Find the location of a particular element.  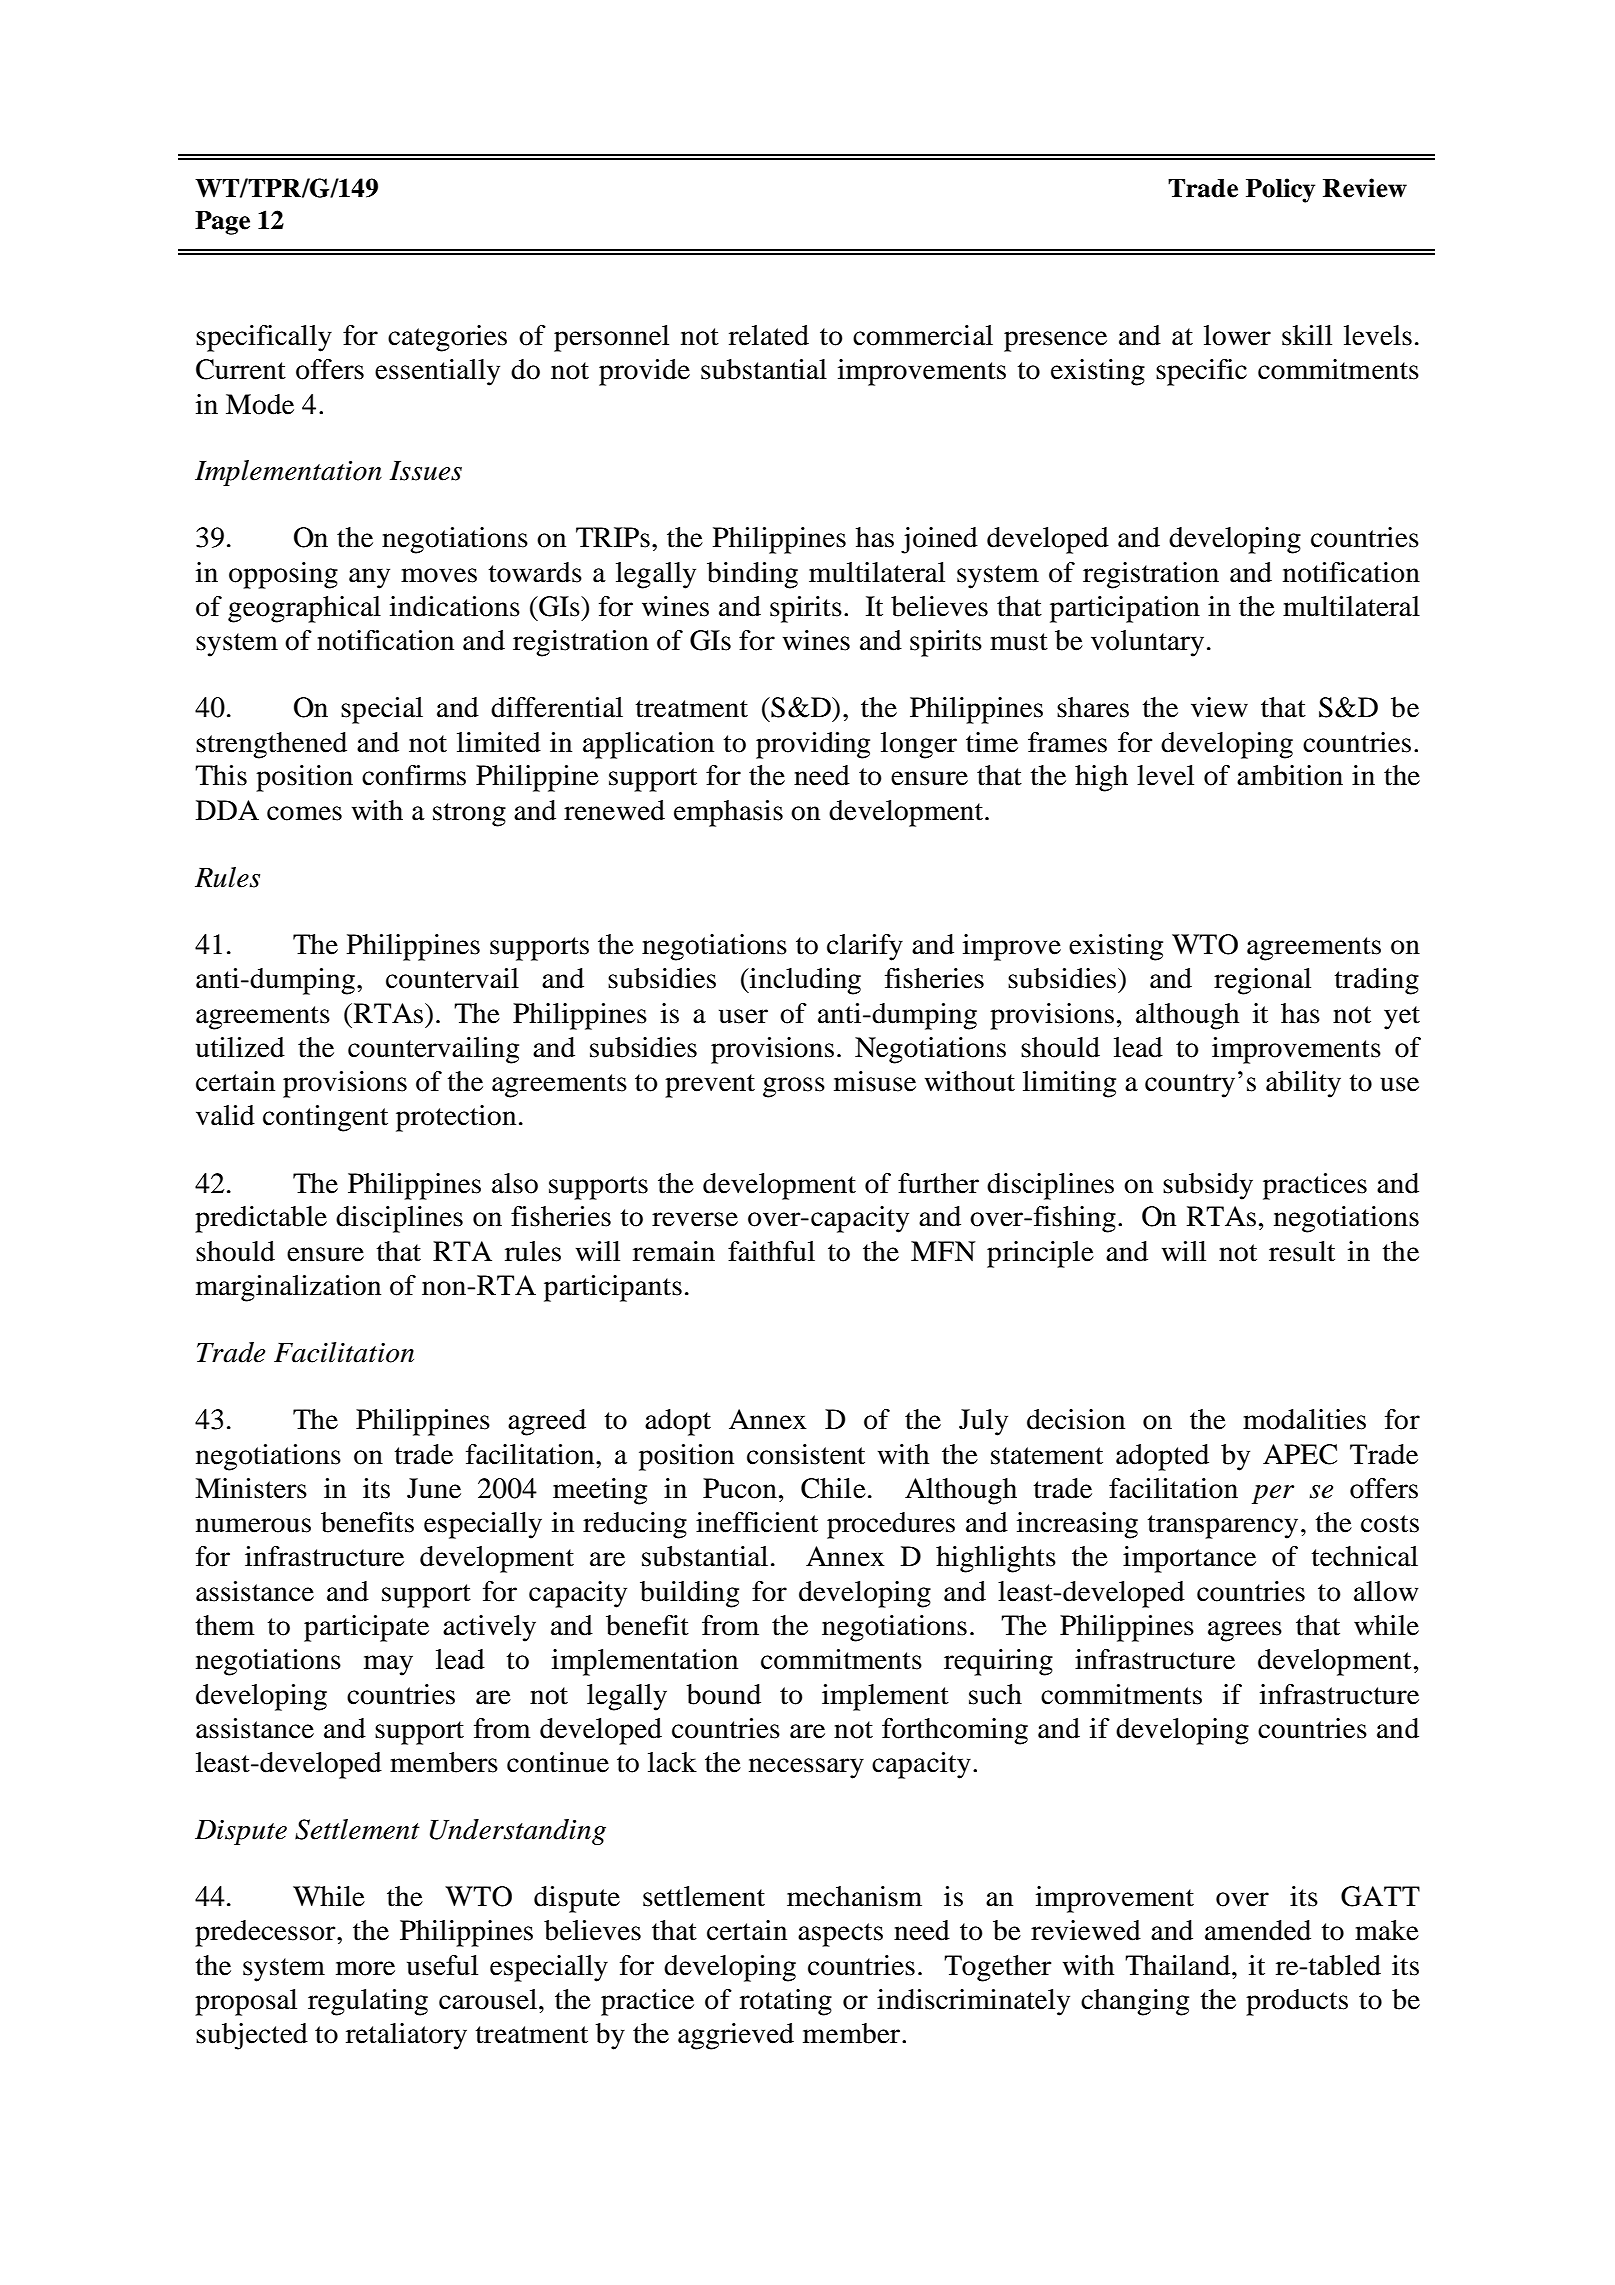

more is located at coordinates (365, 1968).
